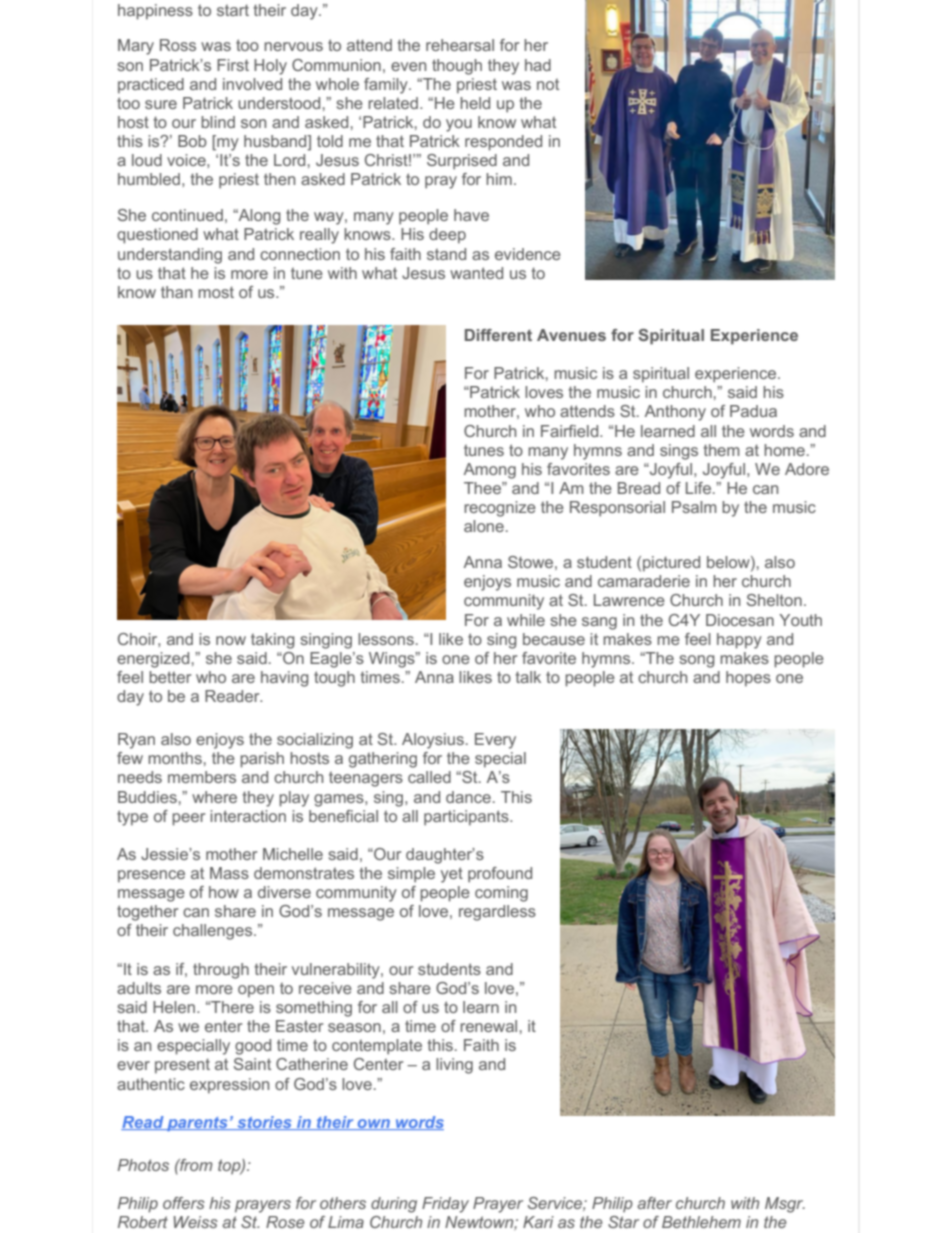  What do you see at coordinates (195, 1165) in the screenshot?
I see `from` at bounding box center [195, 1165].
